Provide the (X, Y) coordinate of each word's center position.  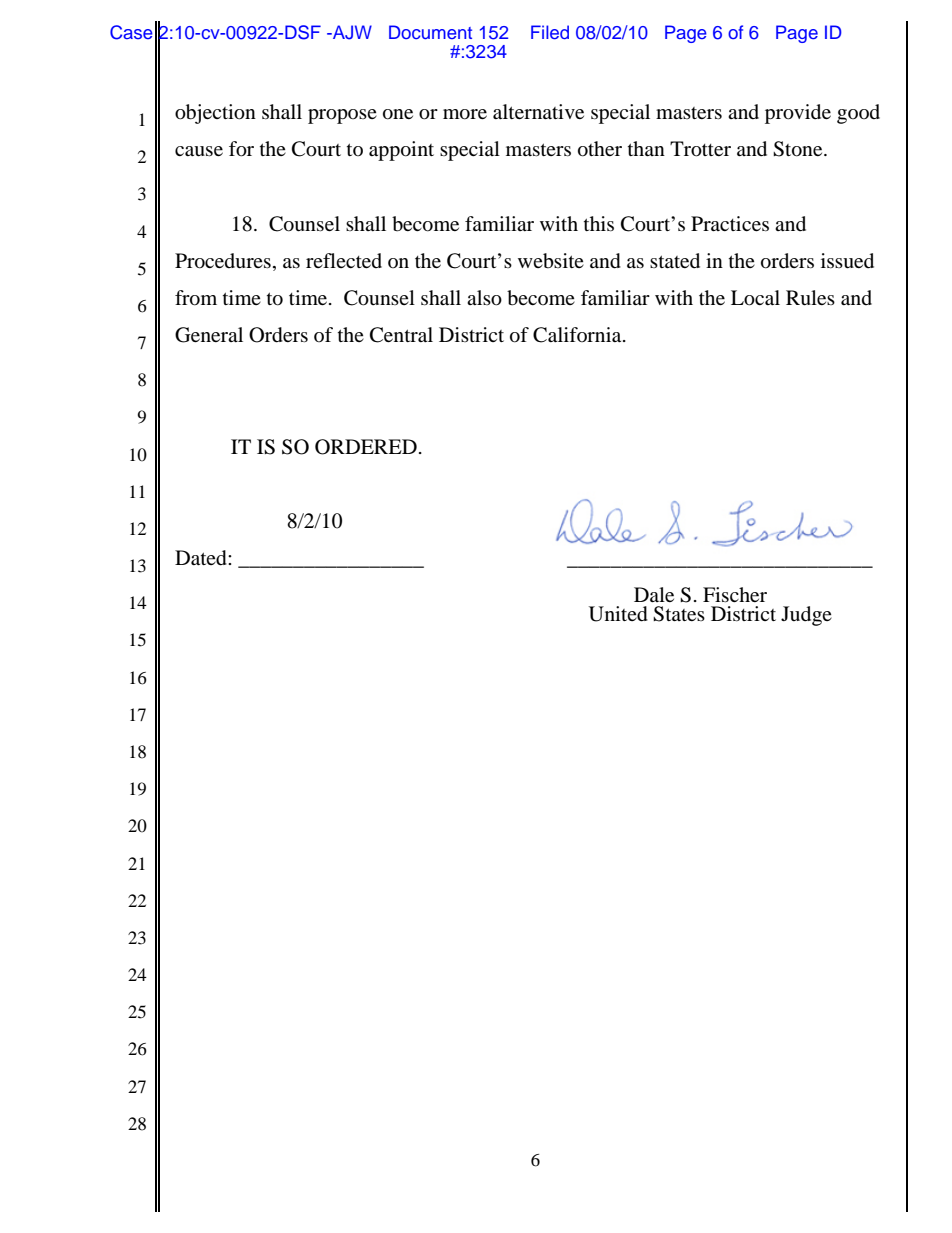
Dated (202, 558)
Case (131, 32)
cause (199, 151)
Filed (550, 32)
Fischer (735, 594)
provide (798, 114)
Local (755, 298)
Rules (810, 298)
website (551, 261)
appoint (401, 151)
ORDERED (366, 447)
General (209, 335)
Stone (799, 149)
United (618, 614)
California (578, 335)
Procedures (223, 261)
